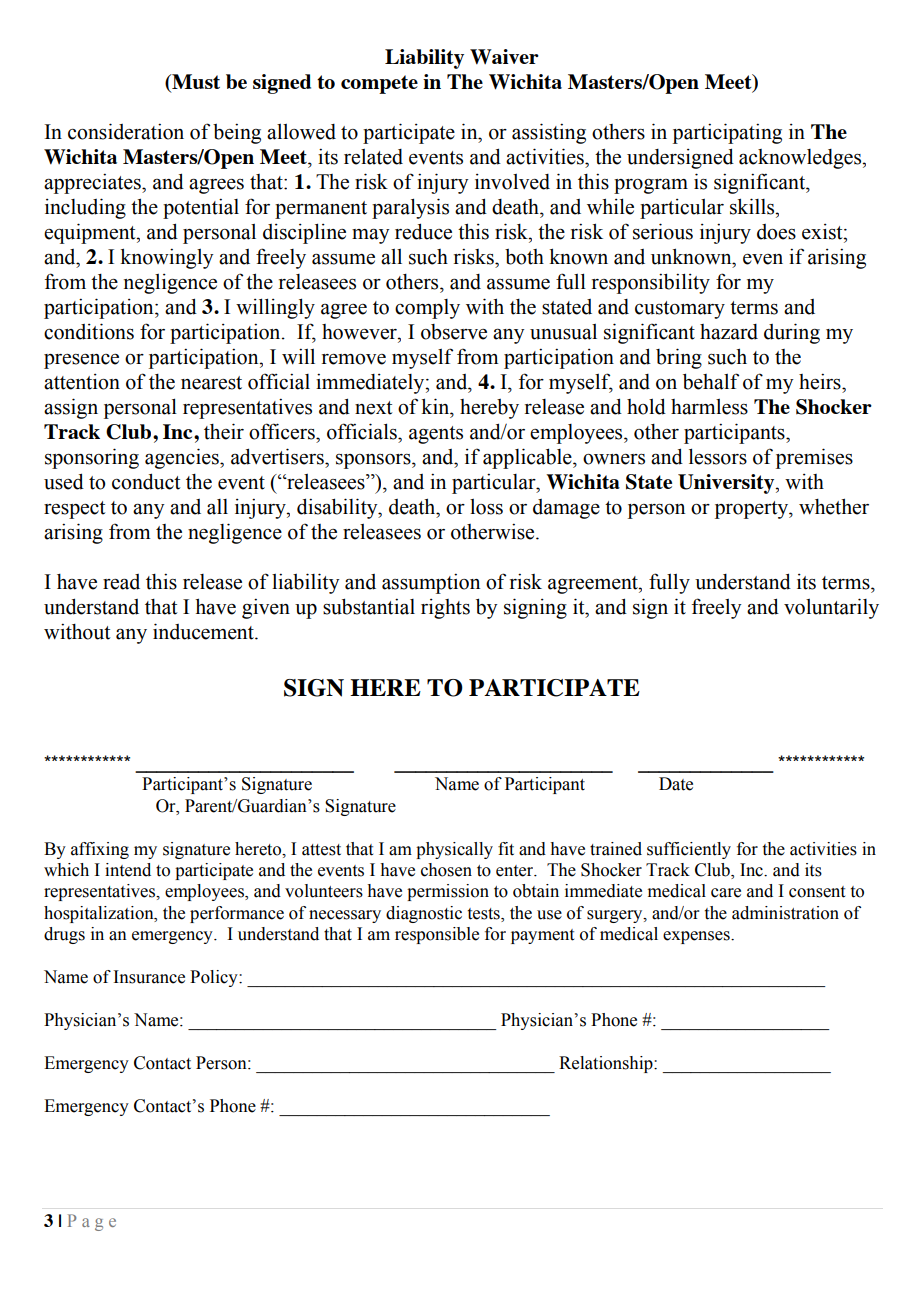  What do you see at coordinates (607, 1064) in the screenshot?
I see `Relationship` at bounding box center [607, 1064].
